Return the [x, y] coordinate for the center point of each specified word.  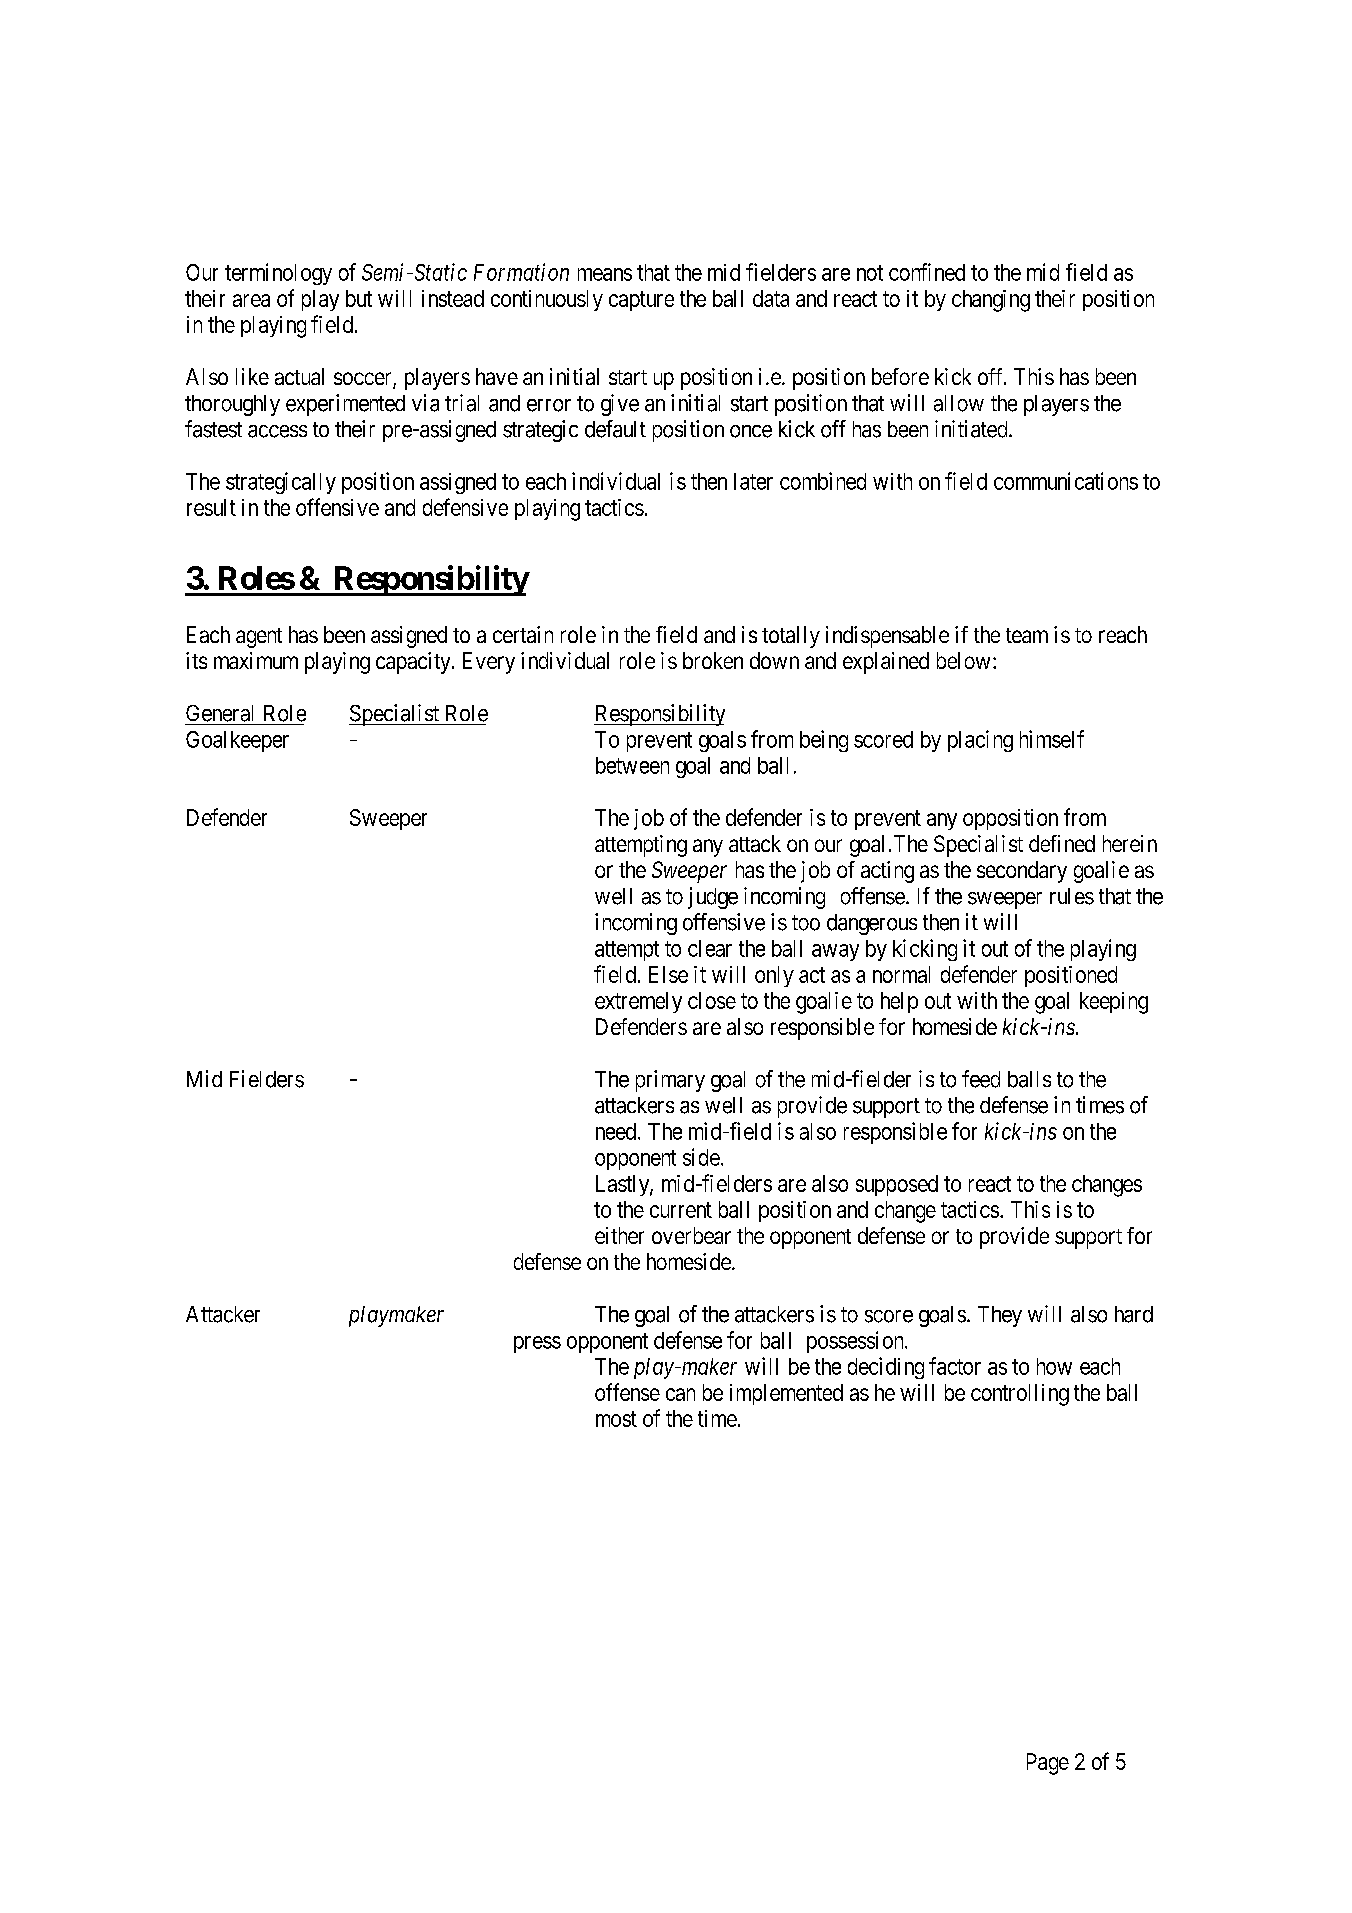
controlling [1020, 1395]
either [619, 1235]
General [219, 713]
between [632, 765]
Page [1048, 1764]
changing [991, 301]
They [1000, 1316]
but [359, 298]
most [616, 1419]
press [537, 1344]
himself [1052, 739]
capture [641, 301]
